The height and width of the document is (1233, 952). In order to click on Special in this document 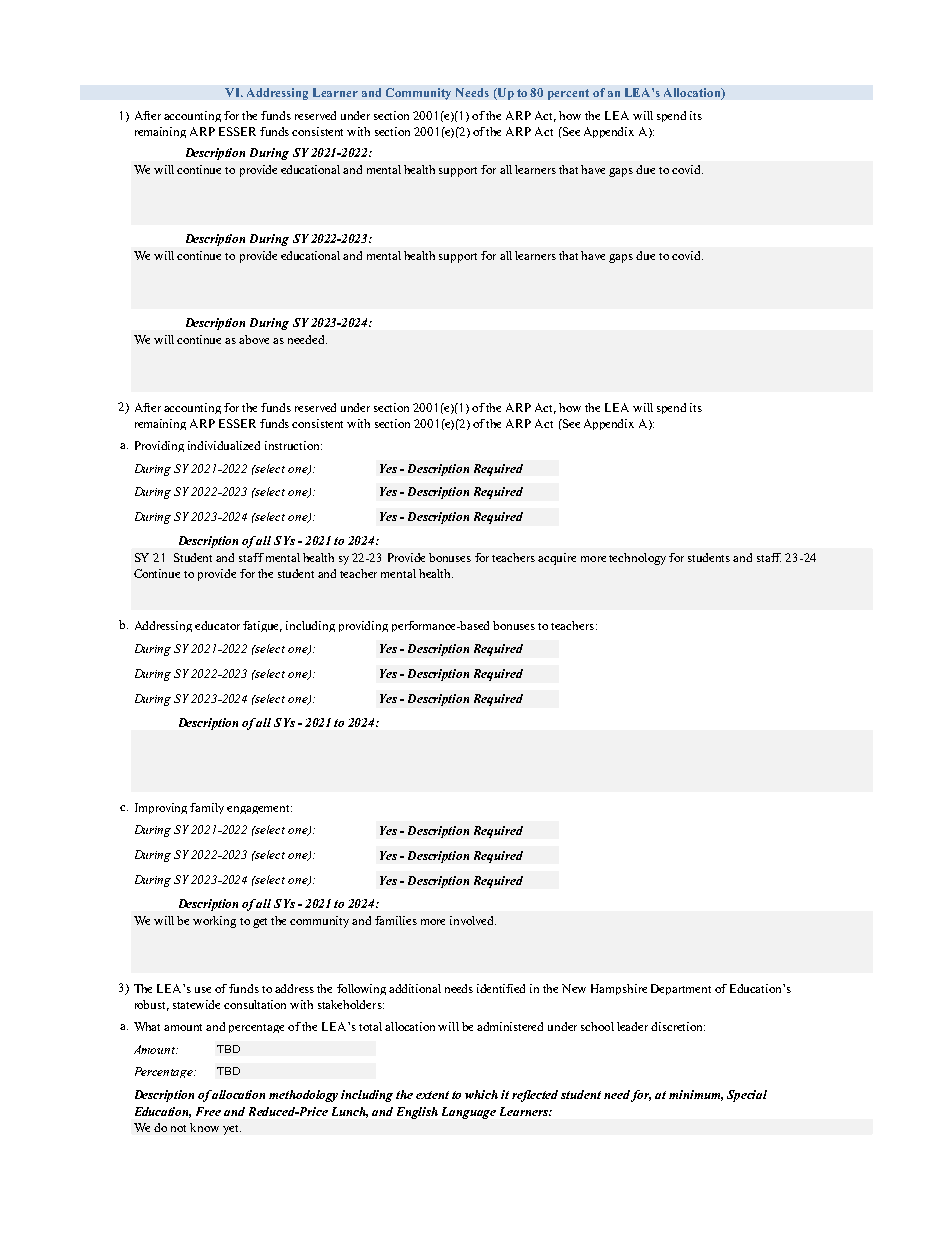, I will do `click(747, 1096)`.
